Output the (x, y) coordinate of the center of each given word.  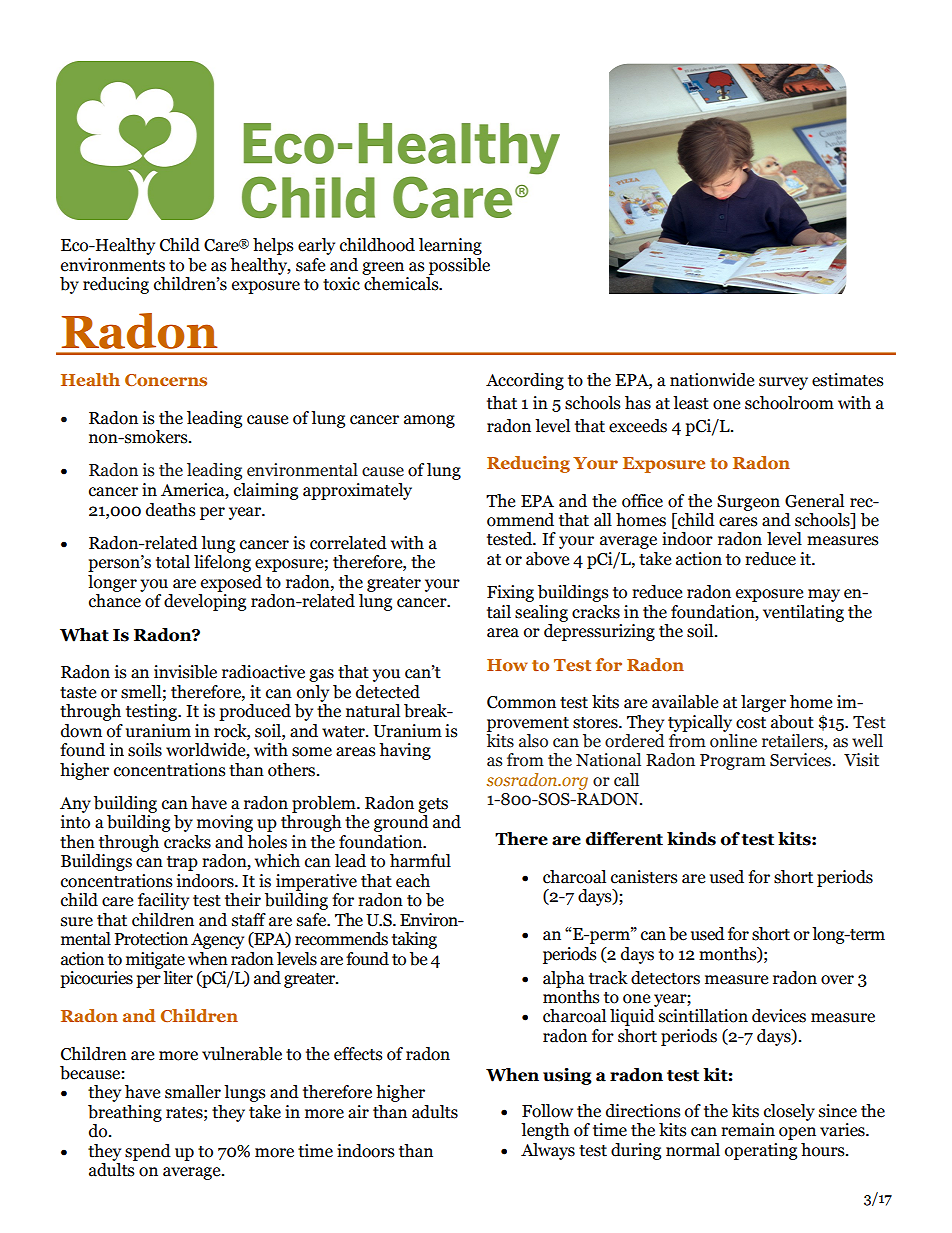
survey (783, 383)
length (545, 1131)
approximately (357, 491)
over (837, 980)
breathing (125, 1113)
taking (414, 940)
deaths (171, 510)
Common (521, 702)
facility (163, 901)
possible (459, 266)
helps (273, 246)
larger (763, 703)
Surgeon (748, 503)
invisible (185, 672)
